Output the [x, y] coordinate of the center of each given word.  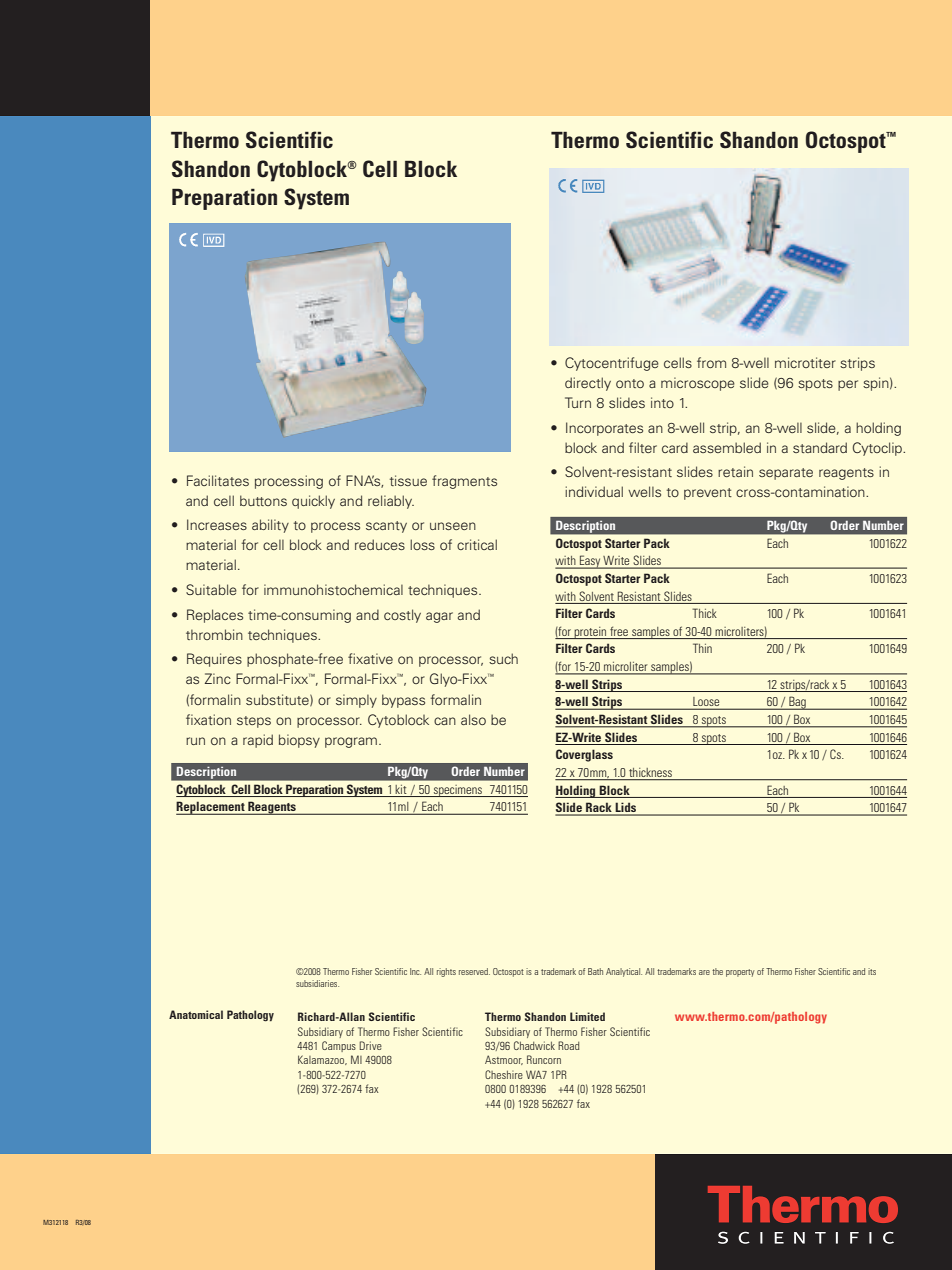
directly [588, 384]
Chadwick [534, 1045]
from [711, 362]
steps [254, 722]
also [473, 719]
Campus [339, 1046]
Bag [797, 703]
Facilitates [218, 480]
